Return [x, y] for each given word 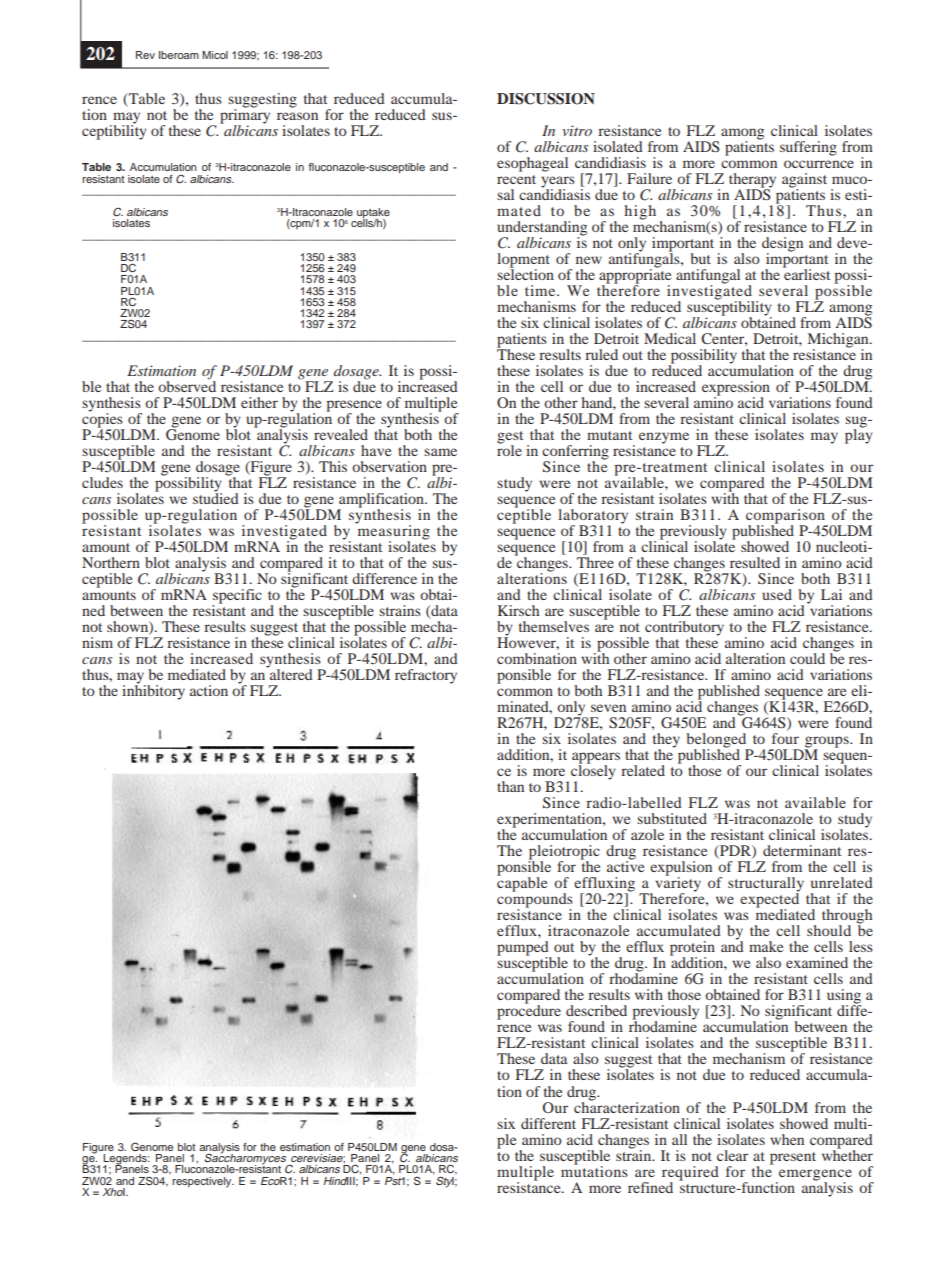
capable [522, 883]
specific [237, 597]
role [509, 449]
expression [736, 389]
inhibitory [153, 691]
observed [187, 386]
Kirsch [518, 610]
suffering [808, 148]
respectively [203, 1182]
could [807, 658]
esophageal [532, 164]
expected [769, 900]
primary [245, 116]
